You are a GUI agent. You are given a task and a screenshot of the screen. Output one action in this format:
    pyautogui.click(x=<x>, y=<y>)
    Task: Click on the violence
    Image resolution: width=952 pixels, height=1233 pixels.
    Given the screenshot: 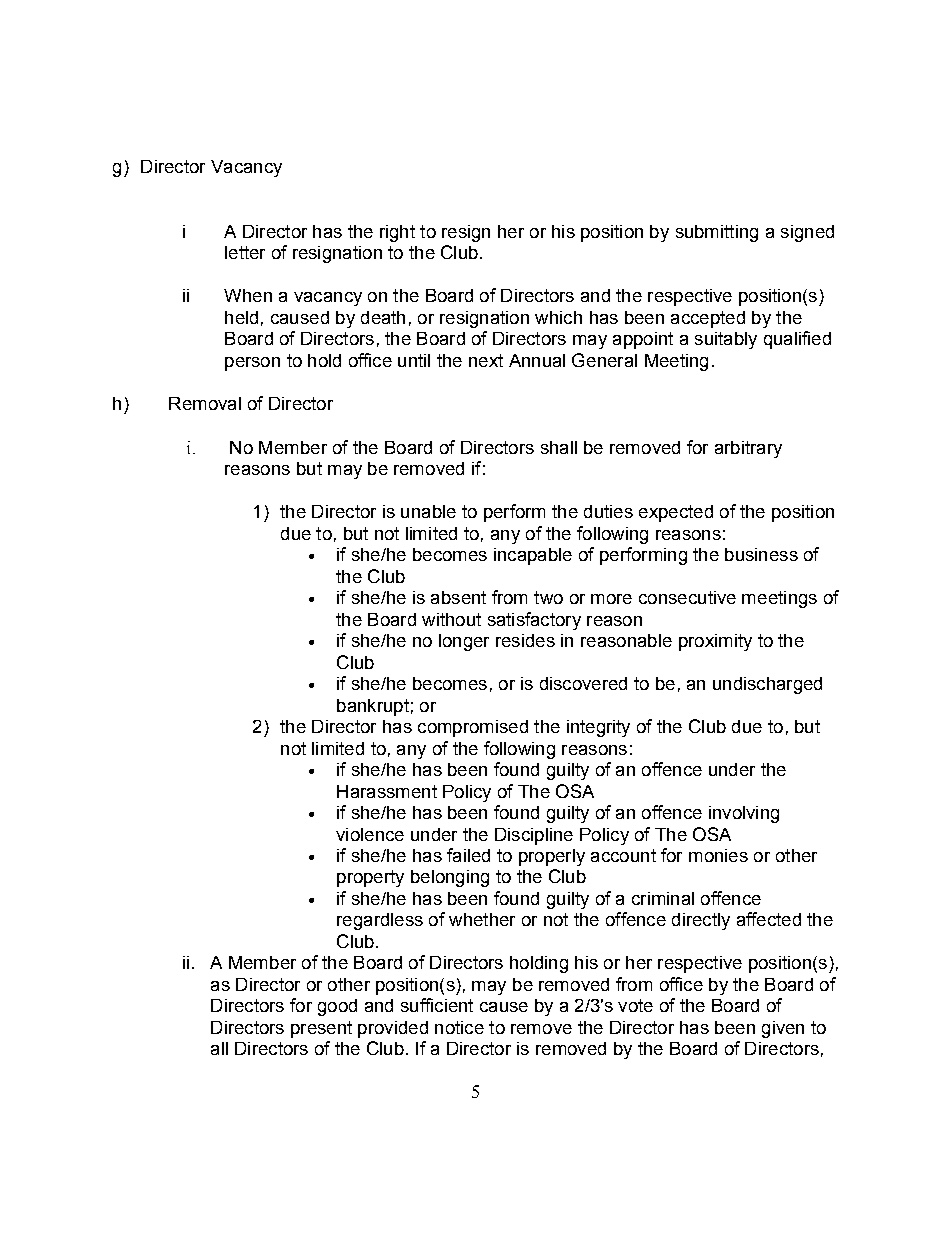 What is the action you would take?
    pyautogui.click(x=370, y=834)
